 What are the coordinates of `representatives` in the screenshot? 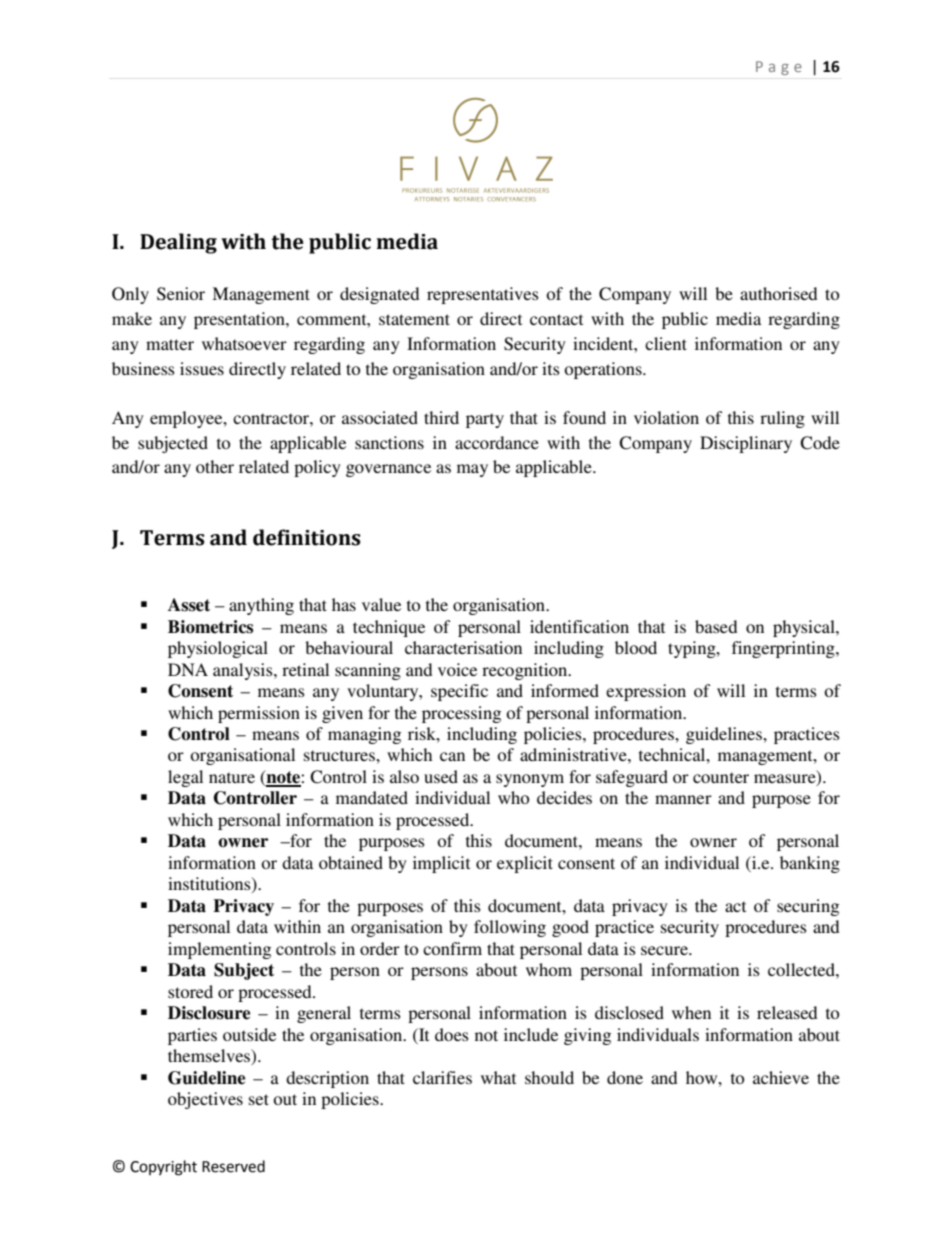 It's located at (483, 295).
